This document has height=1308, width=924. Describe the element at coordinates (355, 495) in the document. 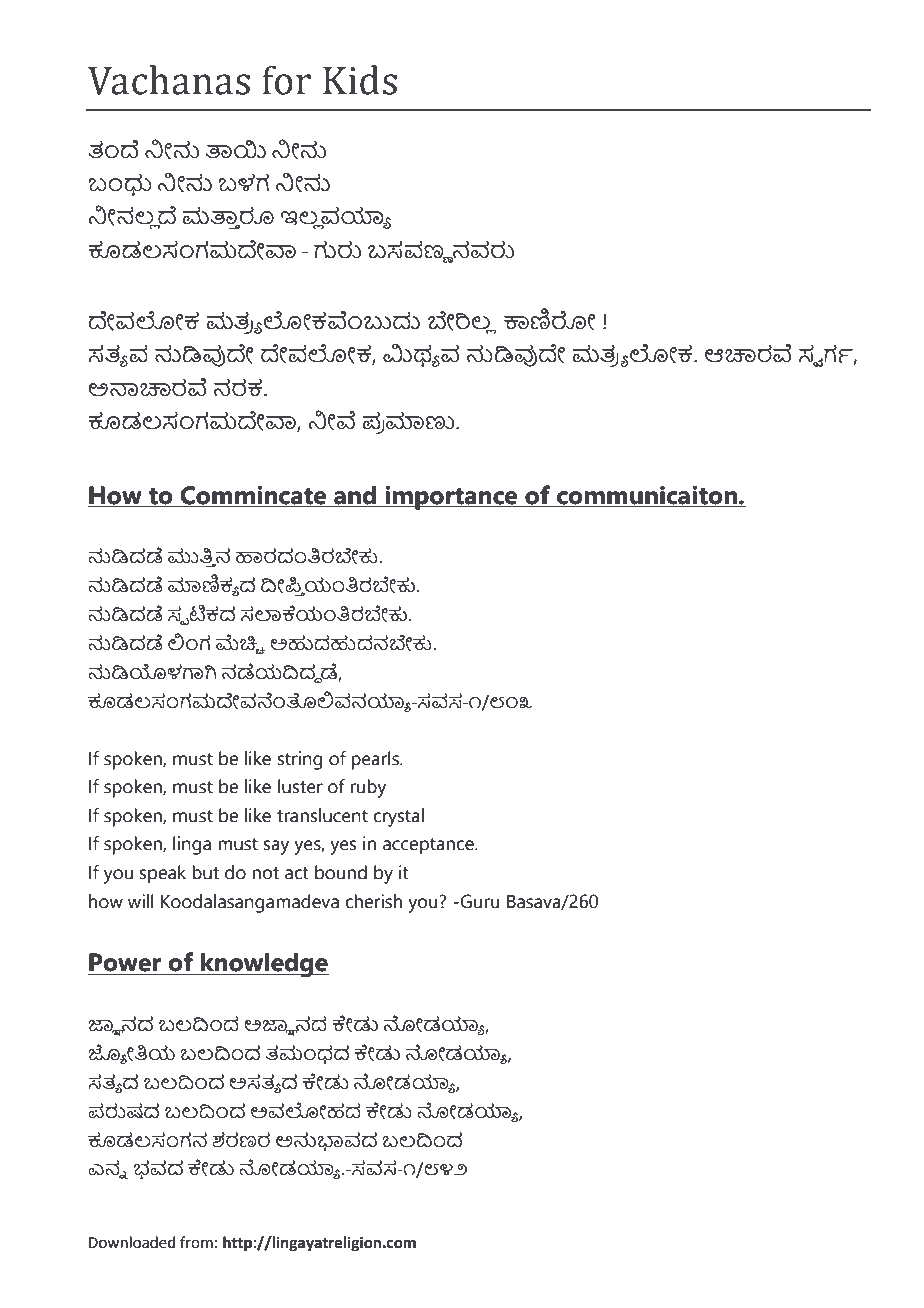

I see `and` at that location.
